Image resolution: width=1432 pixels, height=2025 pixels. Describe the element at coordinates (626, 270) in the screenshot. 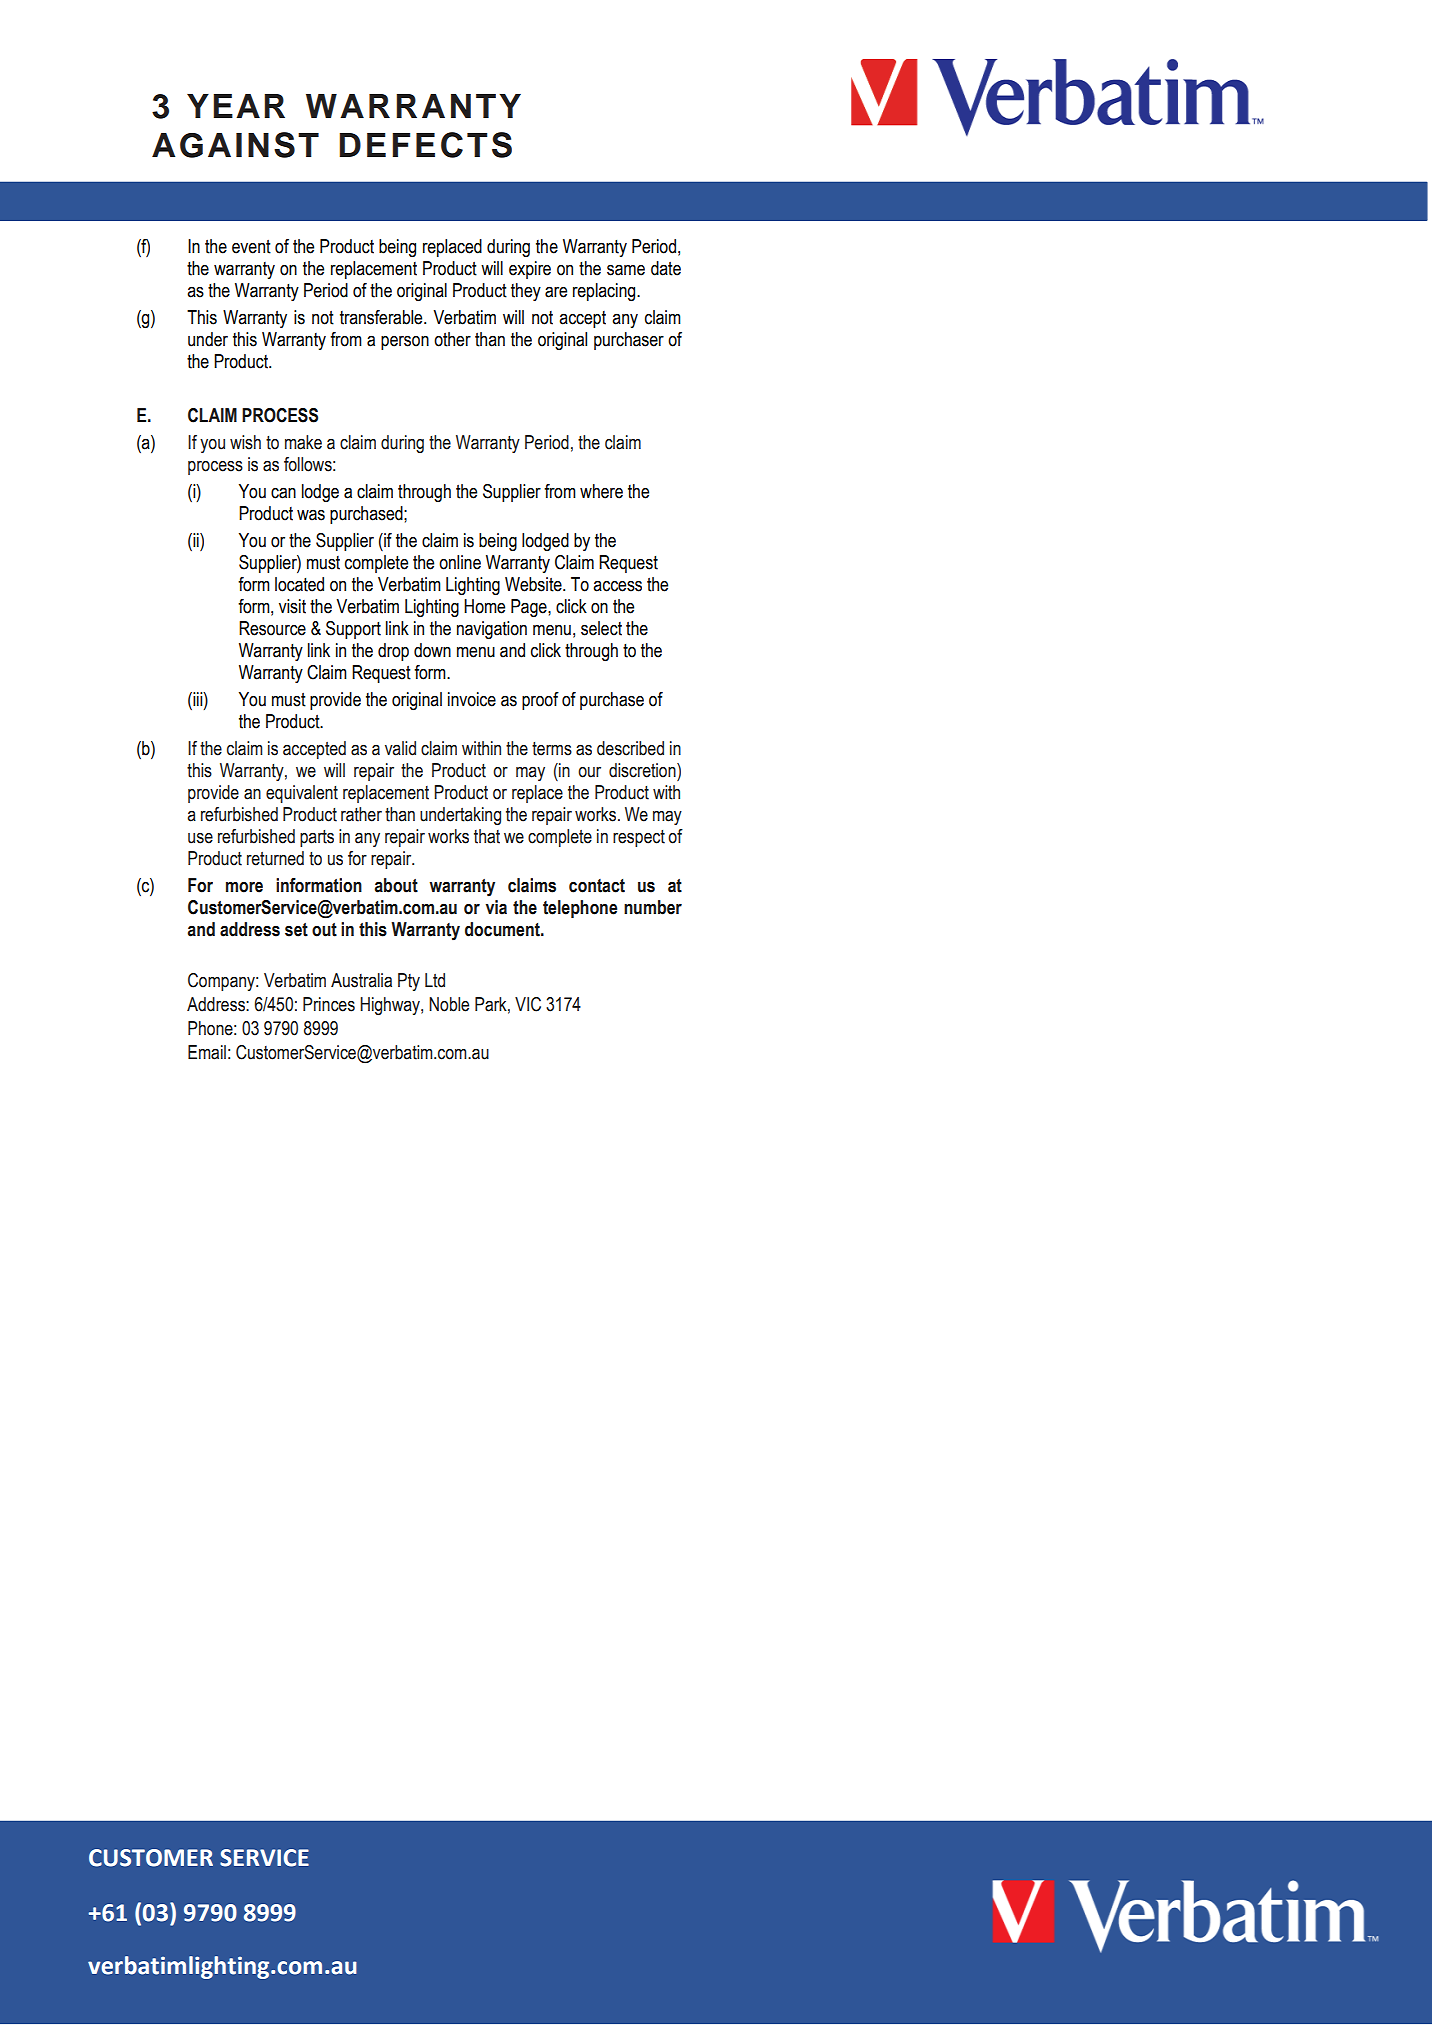

I see `same` at that location.
